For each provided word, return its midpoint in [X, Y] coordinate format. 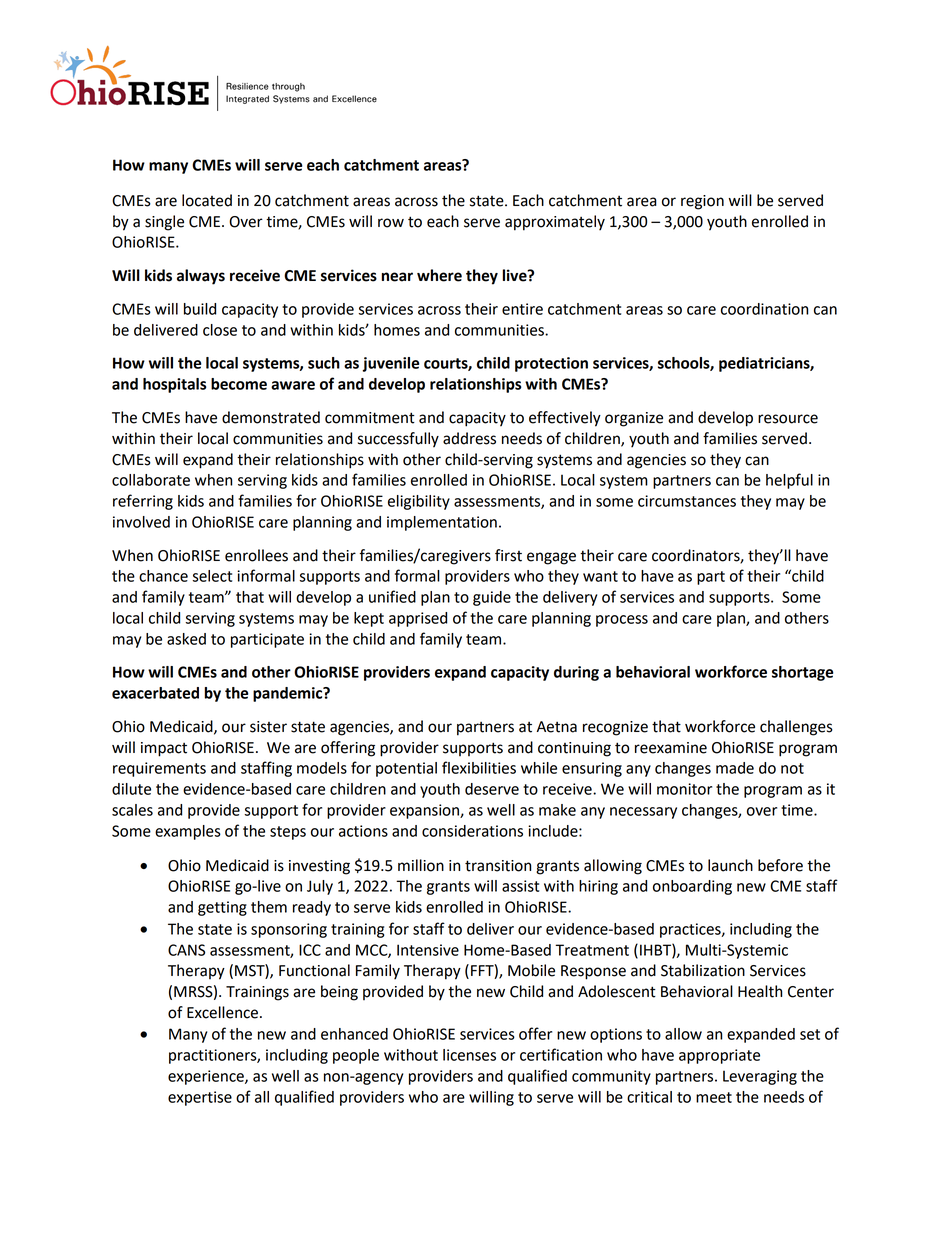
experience [207, 1077]
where [439, 275]
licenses [469, 1055]
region [702, 202]
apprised [418, 619]
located [207, 200]
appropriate [719, 1056]
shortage [802, 673]
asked [186, 639]
